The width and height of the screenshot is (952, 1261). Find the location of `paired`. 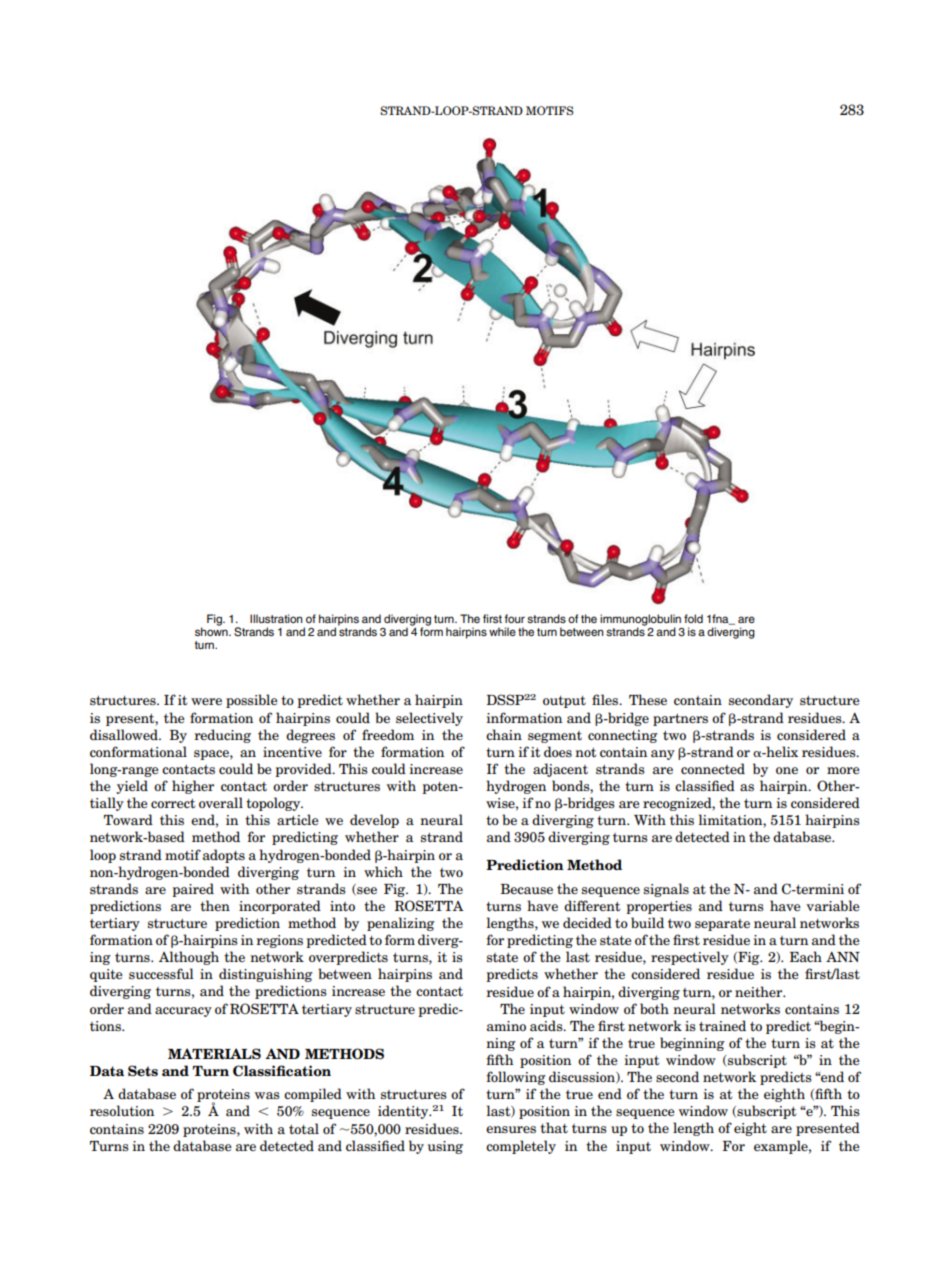

paired is located at coordinates (193, 890).
